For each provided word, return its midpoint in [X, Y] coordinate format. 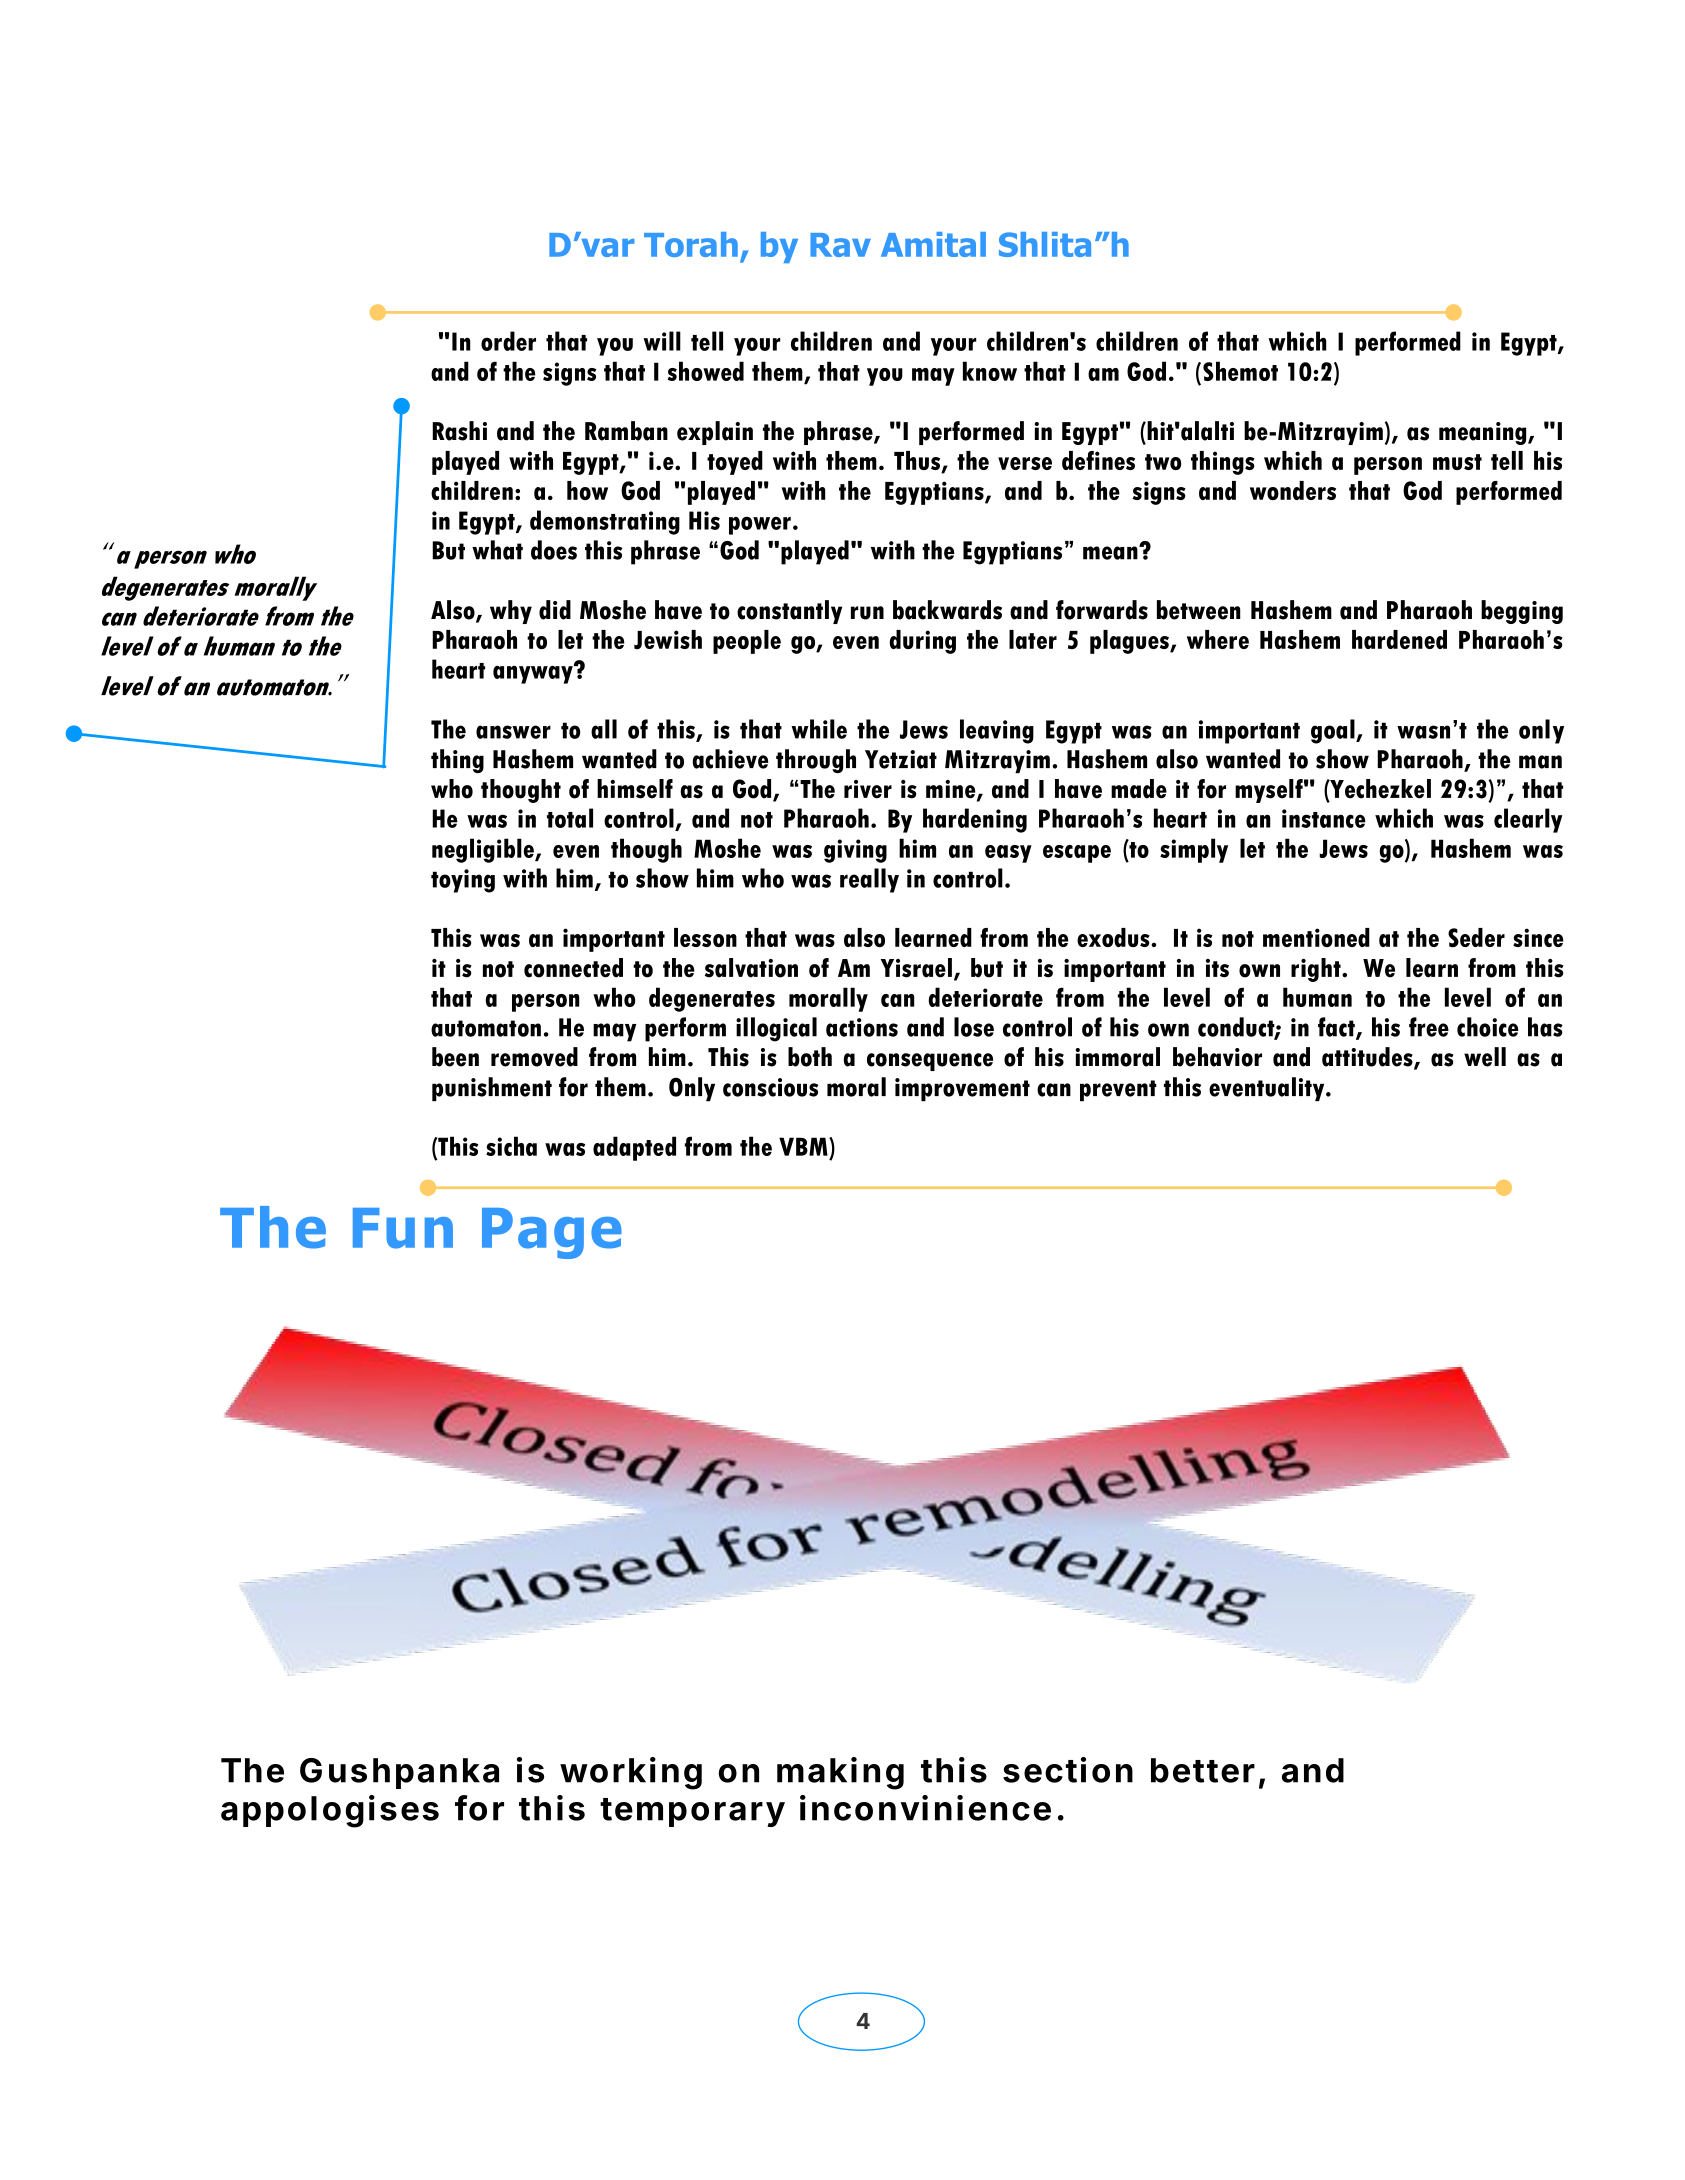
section [1068, 1770]
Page [552, 1233]
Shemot [1240, 371]
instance [1324, 818]
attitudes [1368, 1058]
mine [952, 790]
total [570, 818]
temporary [692, 1812]
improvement [962, 1090]
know [990, 371]
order [508, 341]
